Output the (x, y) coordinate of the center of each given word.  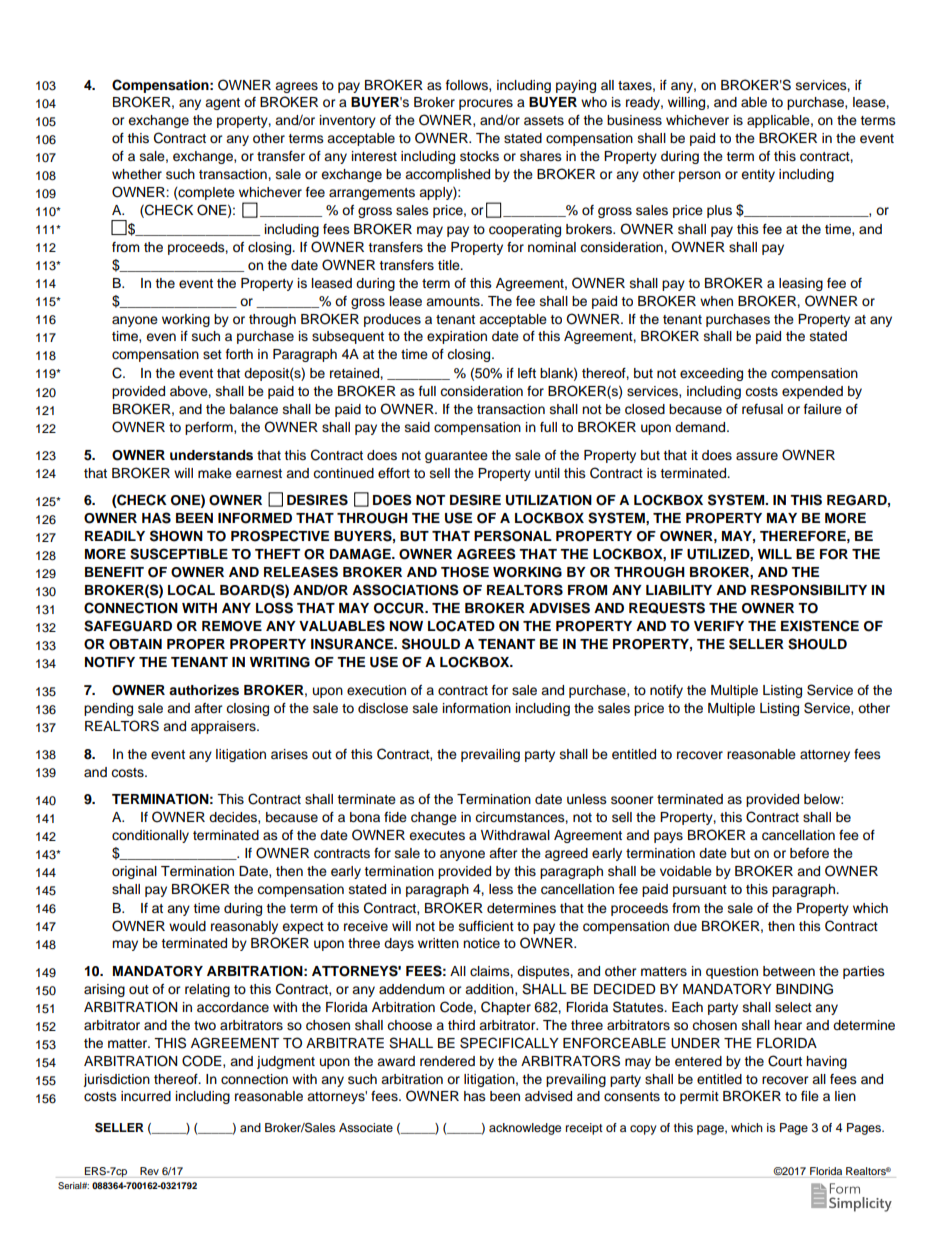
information (477, 708)
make (215, 473)
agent (222, 104)
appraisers (224, 727)
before (809, 853)
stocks (479, 156)
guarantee (456, 457)
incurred (146, 1096)
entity (758, 175)
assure (757, 456)
